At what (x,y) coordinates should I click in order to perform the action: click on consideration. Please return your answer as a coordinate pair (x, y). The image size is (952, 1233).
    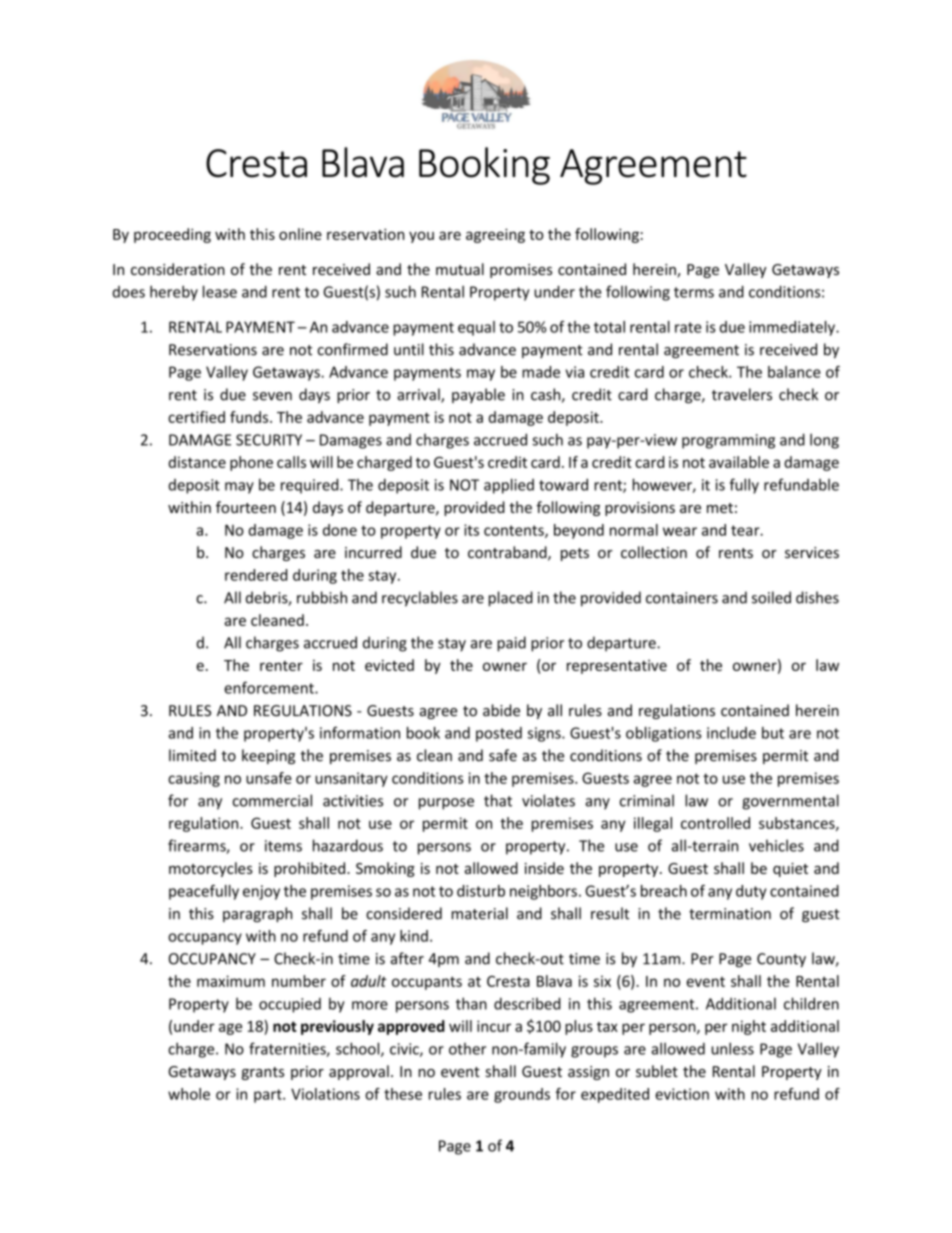
    Looking at the image, I should click on (178, 269).
